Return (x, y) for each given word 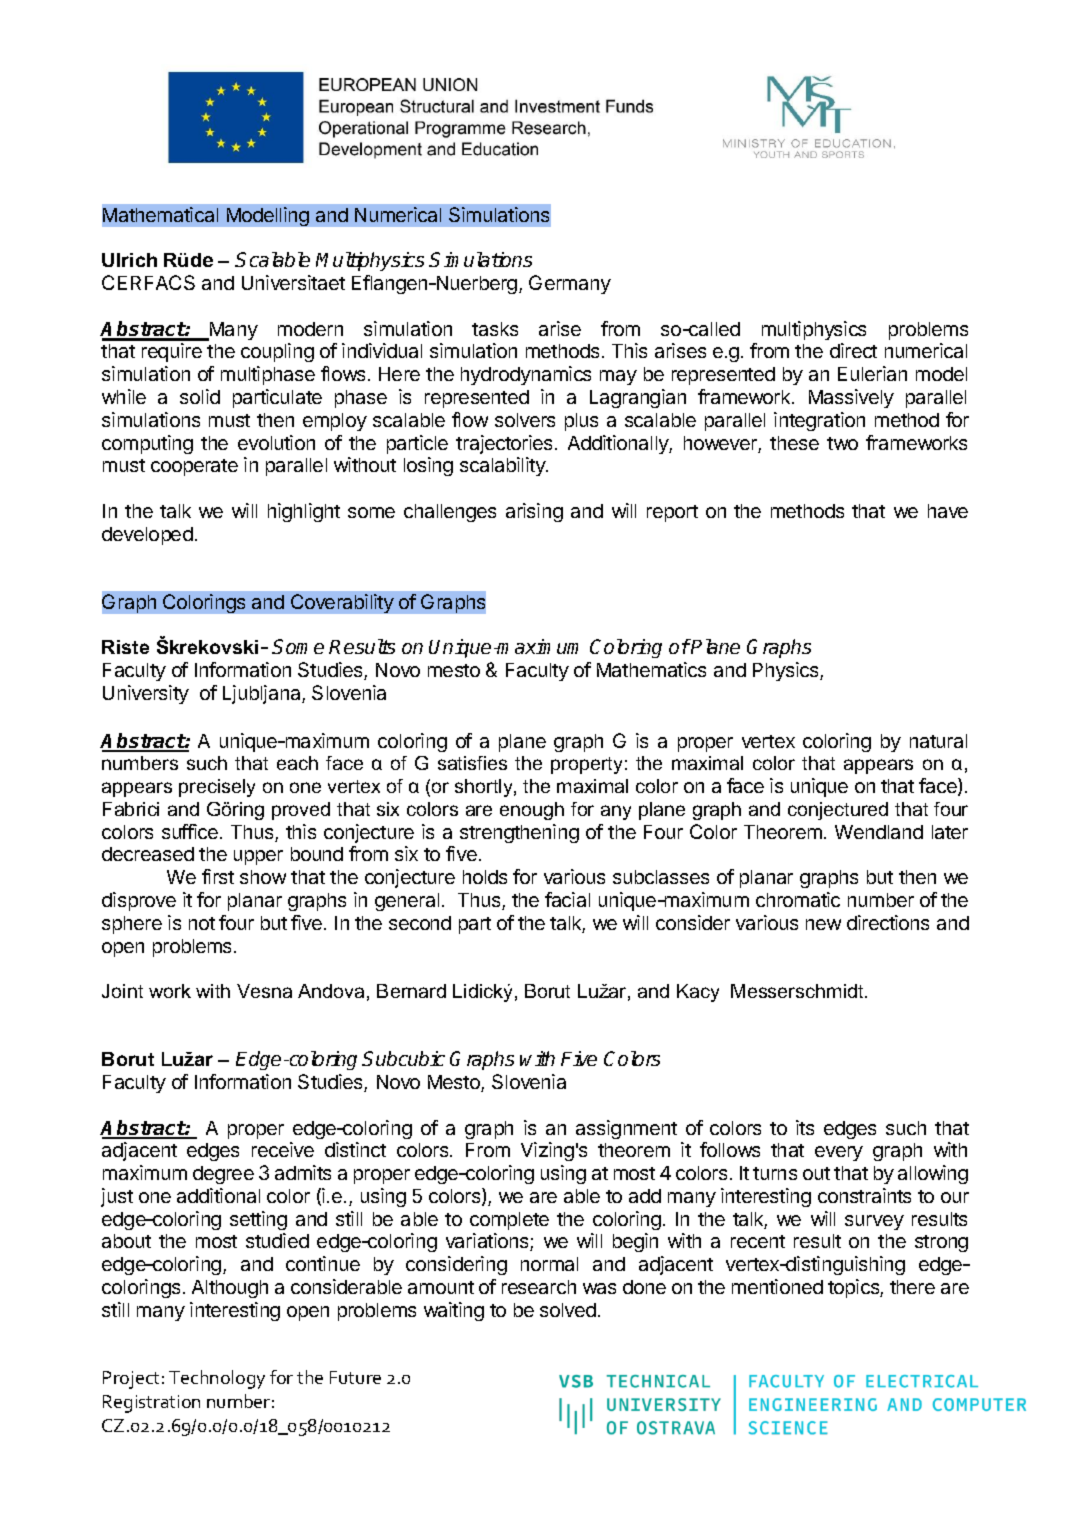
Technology (217, 1379)
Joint (122, 991)
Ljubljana (263, 694)
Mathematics (651, 669)
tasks (495, 329)
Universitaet (293, 282)
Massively (851, 398)
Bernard (411, 991)
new (823, 924)
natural (938, 741)
